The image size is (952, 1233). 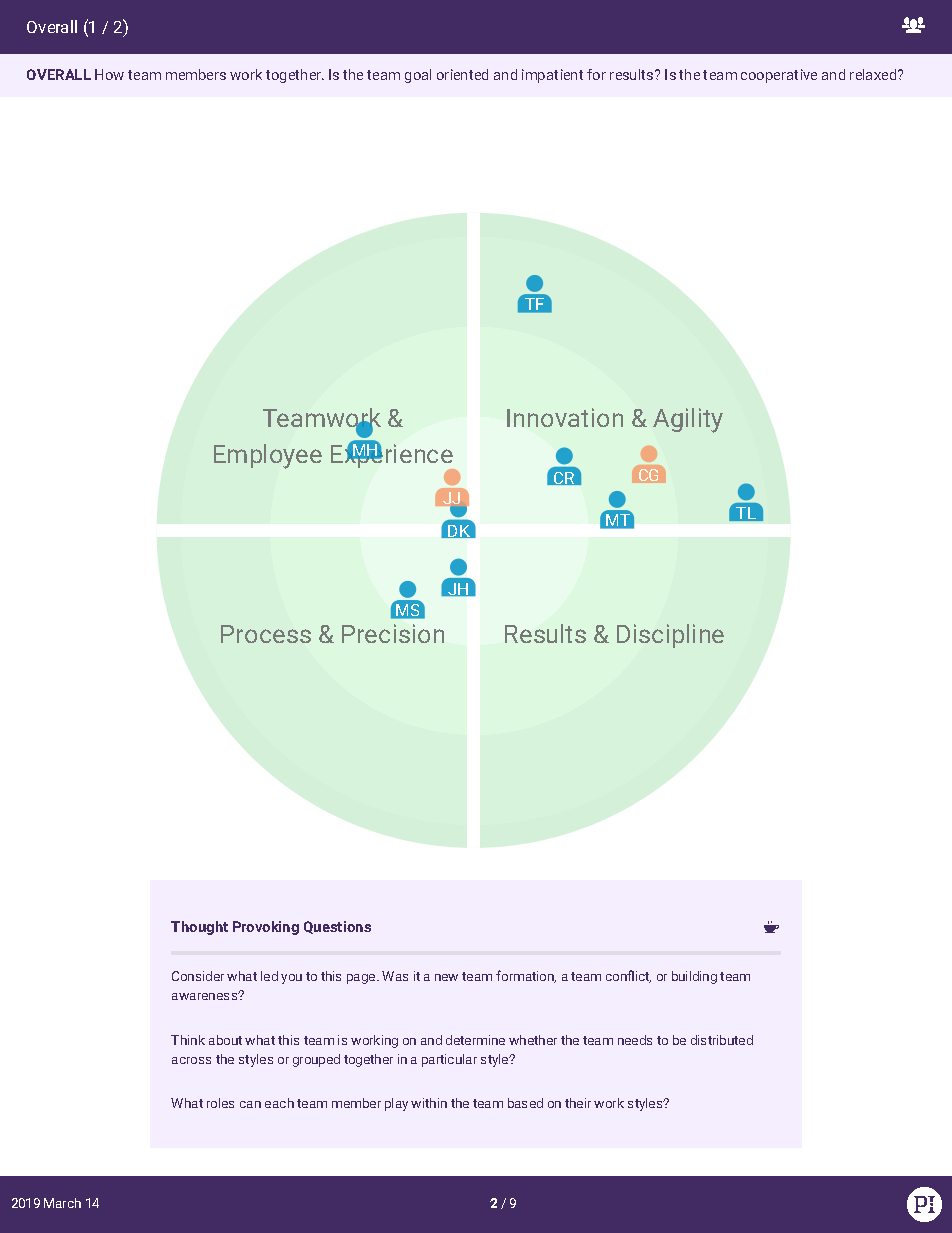 What do you see at coordinates (462, 74) in the page?
I see `oriented` at bounding box center [462, 74].
